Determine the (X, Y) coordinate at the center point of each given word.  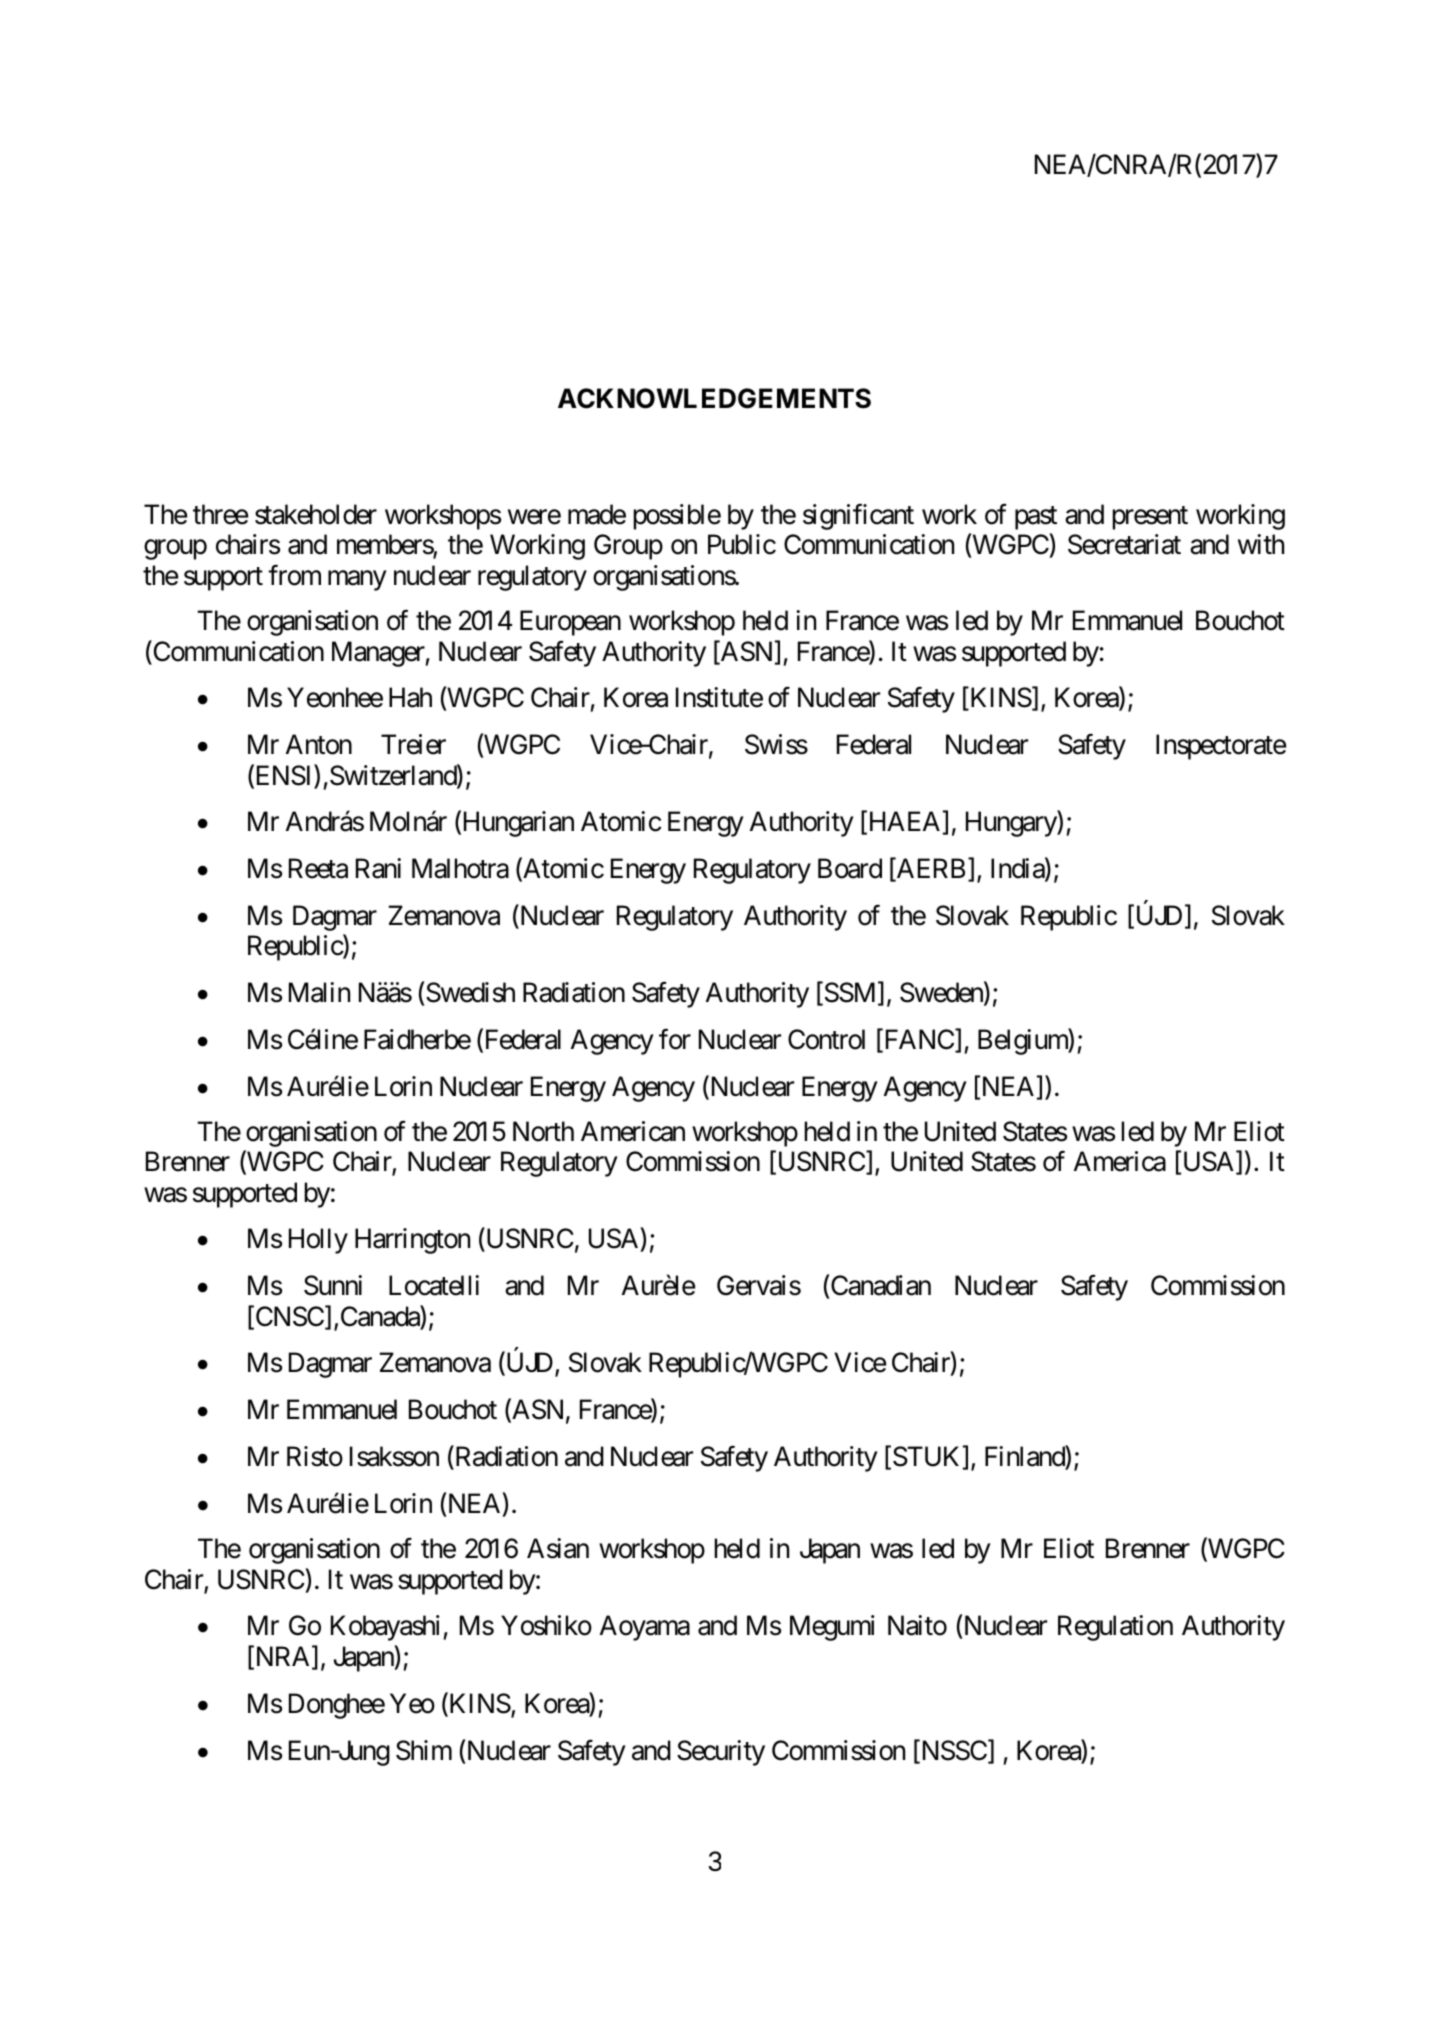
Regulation (1115, 1628)
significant (858, 517)
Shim (424, 1750)
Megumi (832, 1628)
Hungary (1012, 824)
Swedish (469, 994)
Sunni (333, 1285)
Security (721, 1753)
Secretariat (1124, 544)
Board (850, 868)
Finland (1025, 1457)
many (357, 581)
